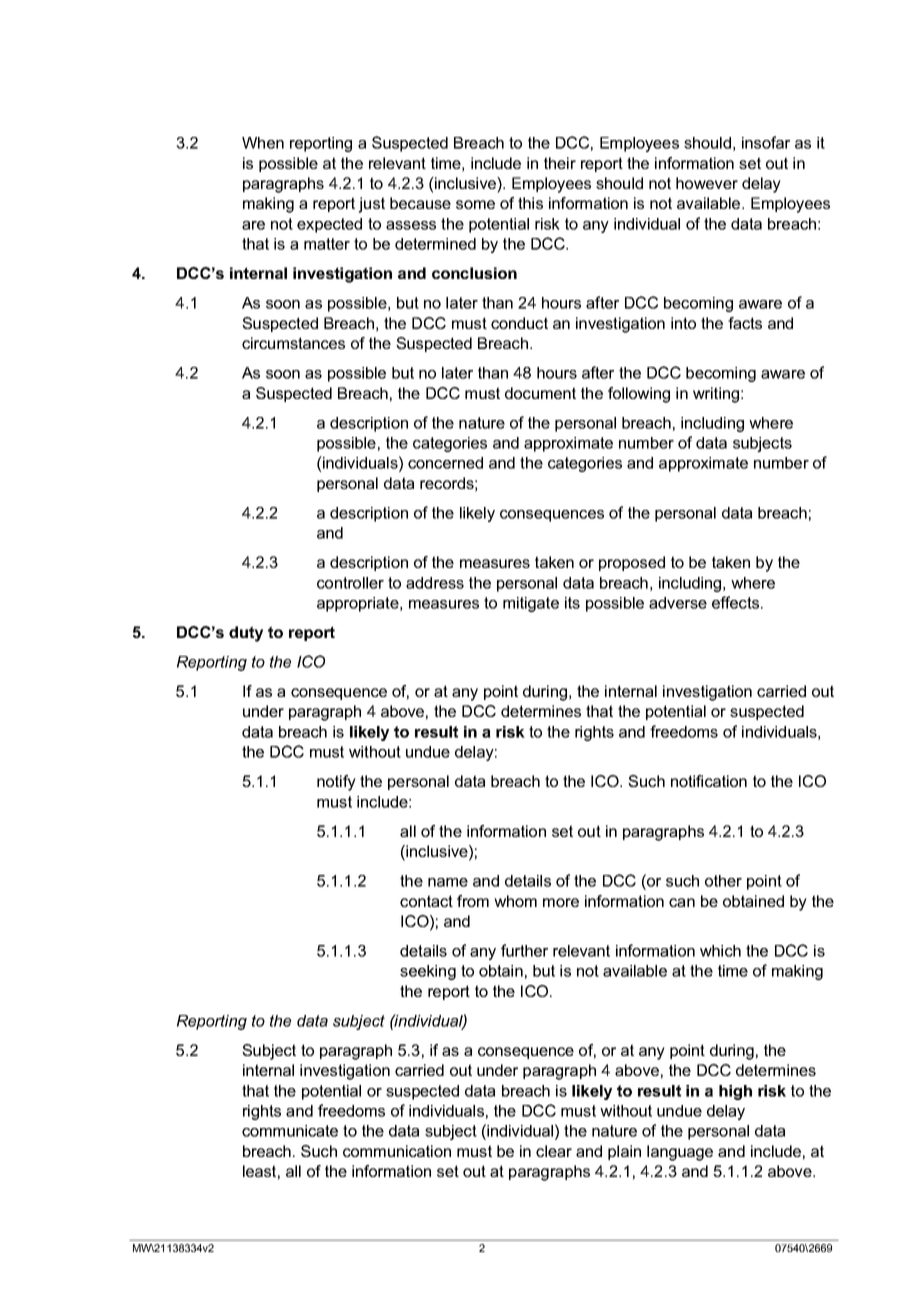  Describe the element at coordinates (531, 604) in the screenshot. I see `mitigate` at that location.
